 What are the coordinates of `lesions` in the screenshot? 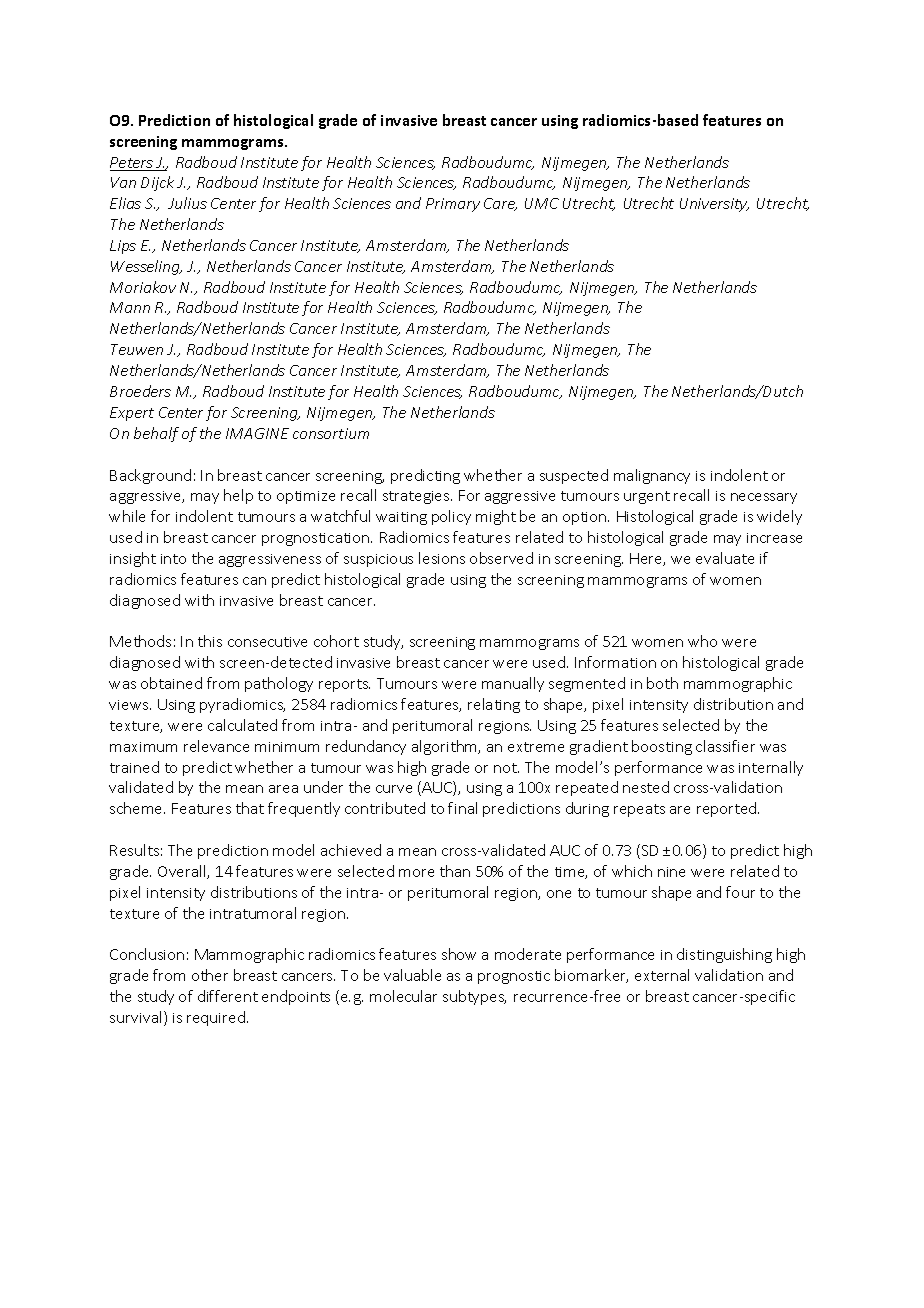 It's located at (442, 558).
